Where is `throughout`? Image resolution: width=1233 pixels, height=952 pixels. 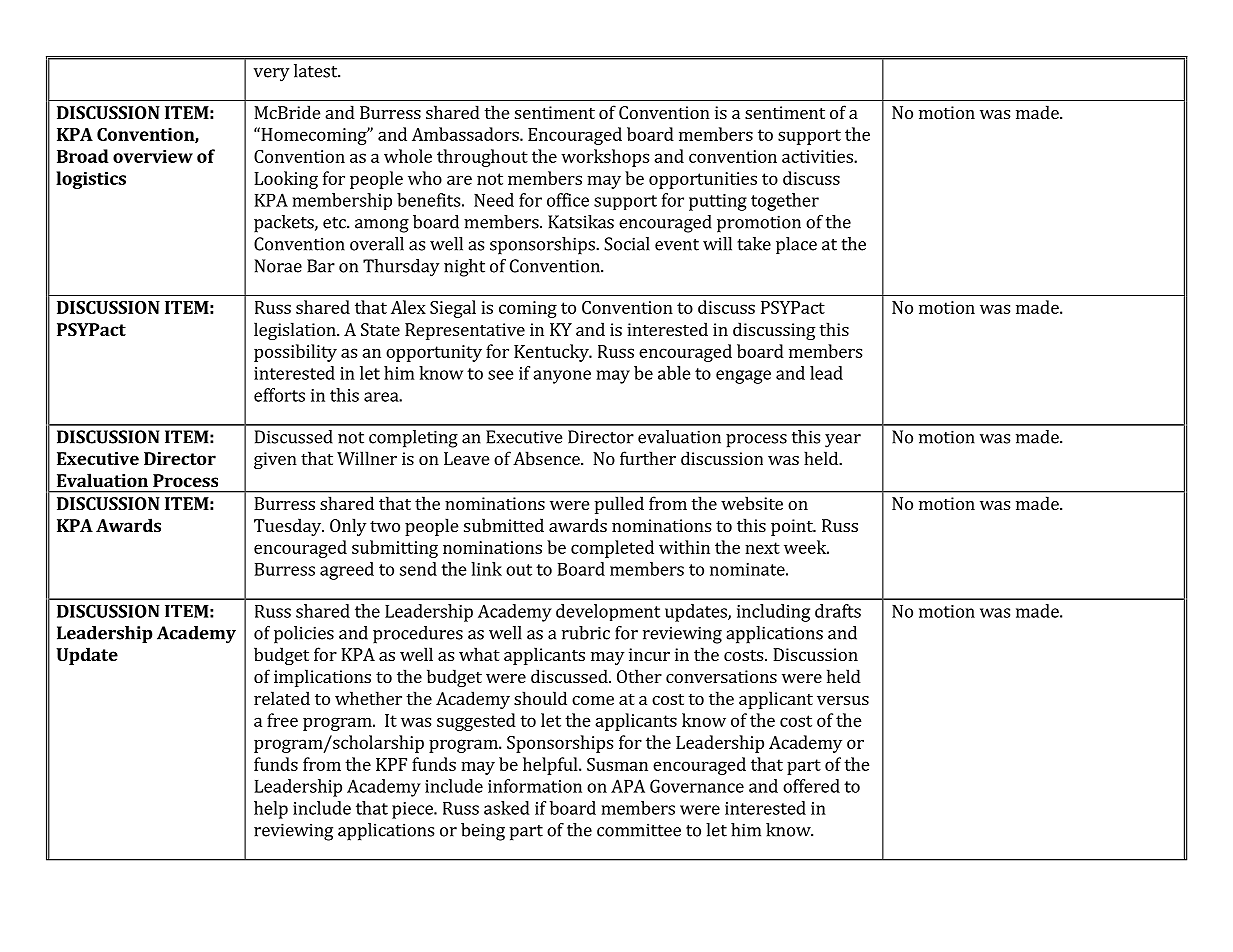
throughout is located at coordinates (482, 158).
